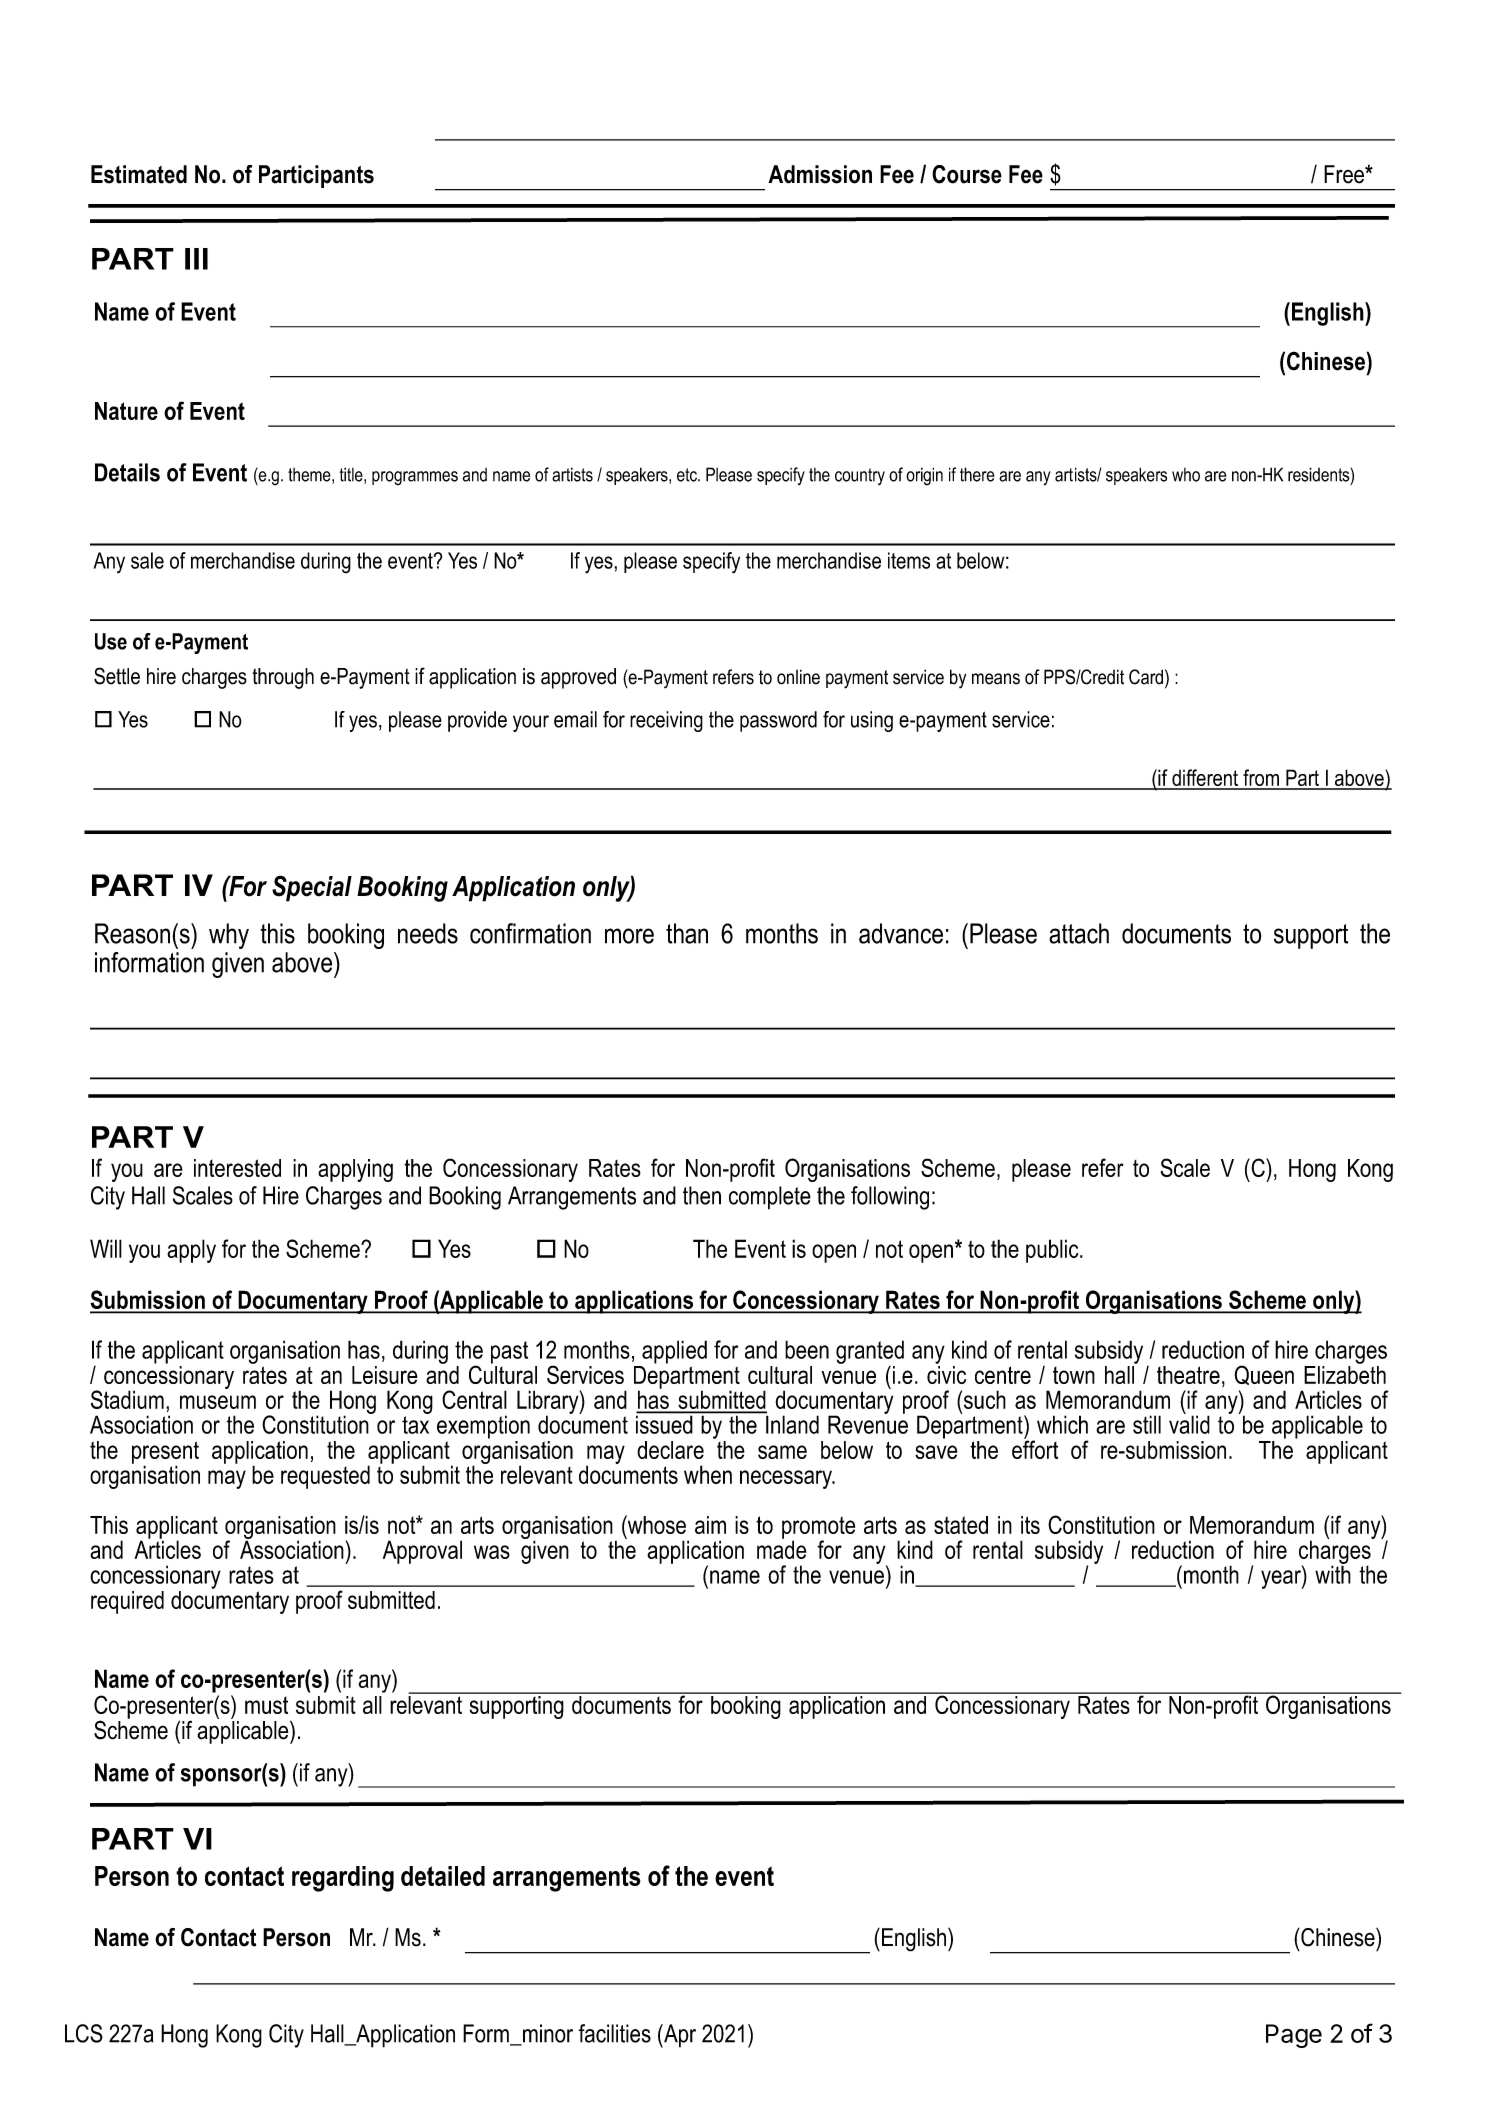 Image resolution: width=1488 pixels, height=2105 pixels. What do you see at coordinates (84, 2033) in the image?
I see `LCS` at bounding box center [84, 2033].
